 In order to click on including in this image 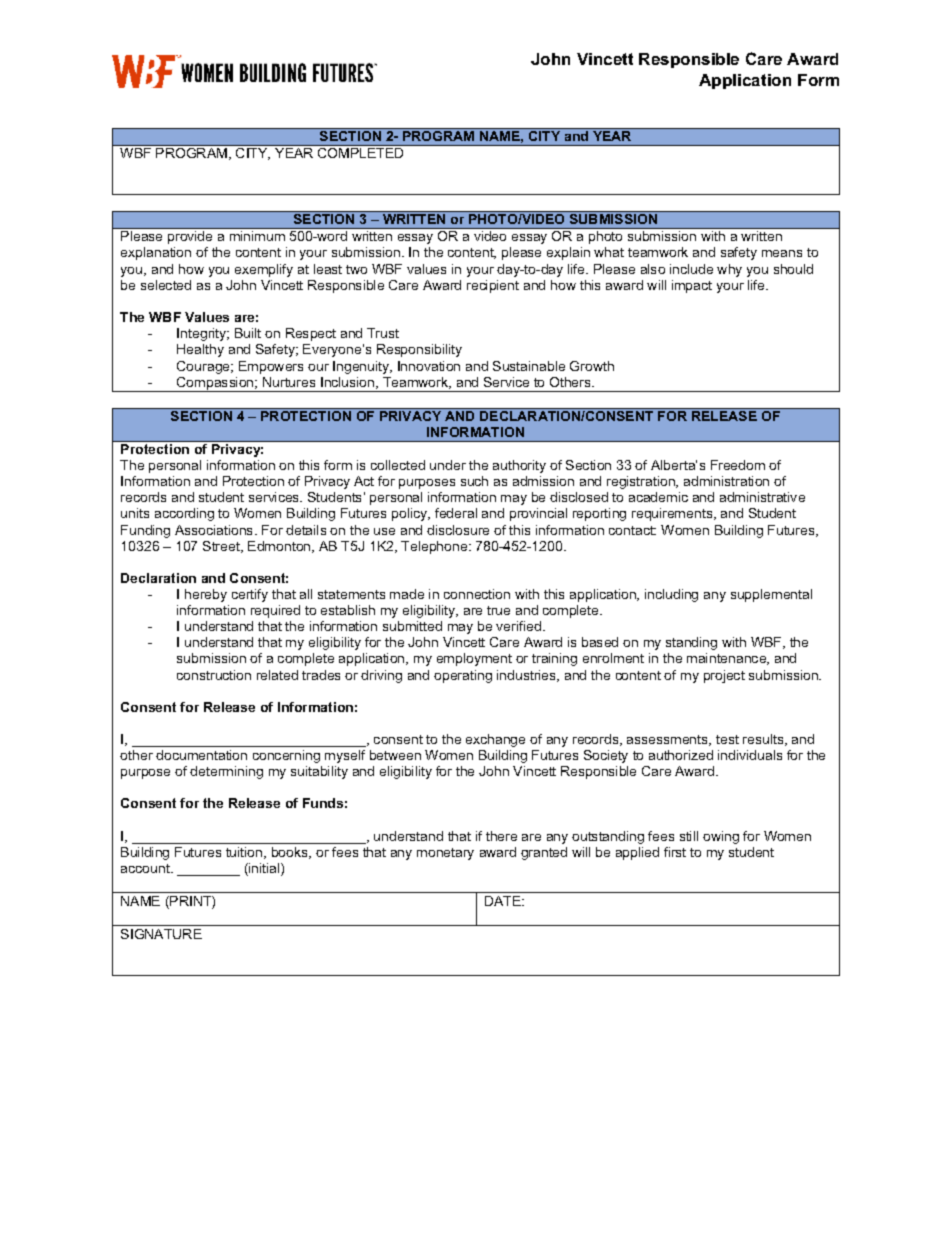, I will do `click(671, 595)`.
